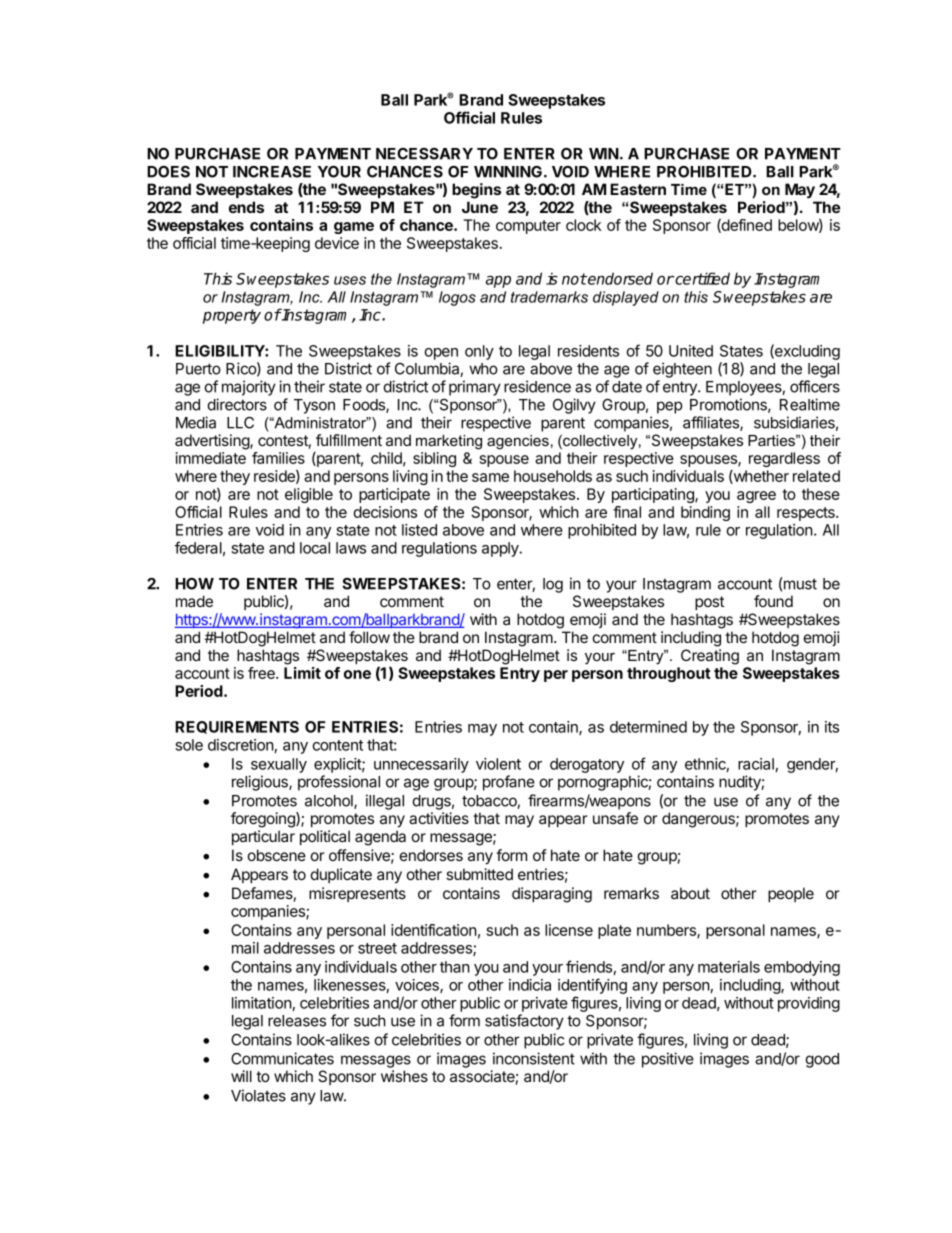  I want to click on will, so click(241, 1076).
